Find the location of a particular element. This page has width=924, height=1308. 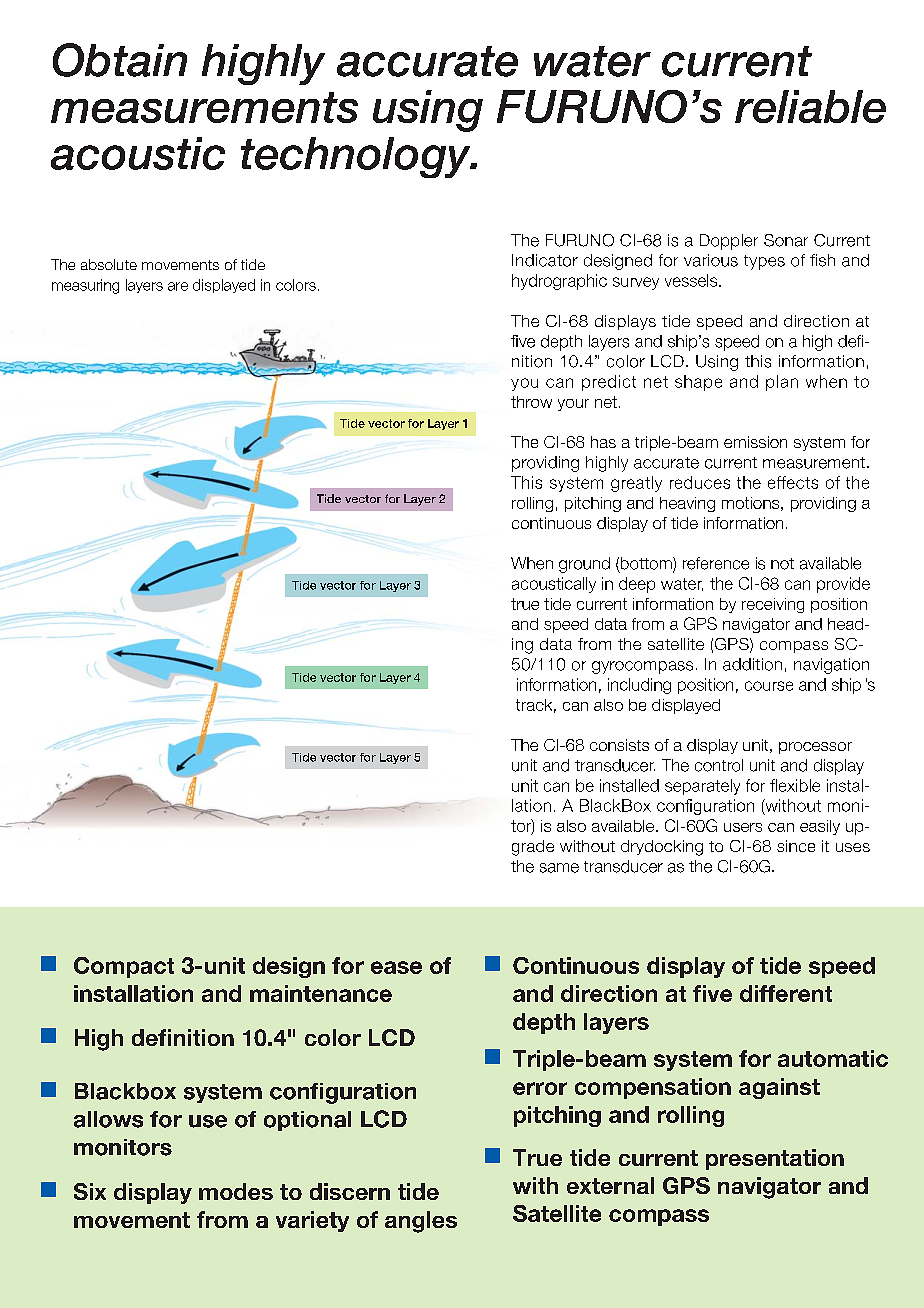

angles is located at coordinates (421, 1222).
